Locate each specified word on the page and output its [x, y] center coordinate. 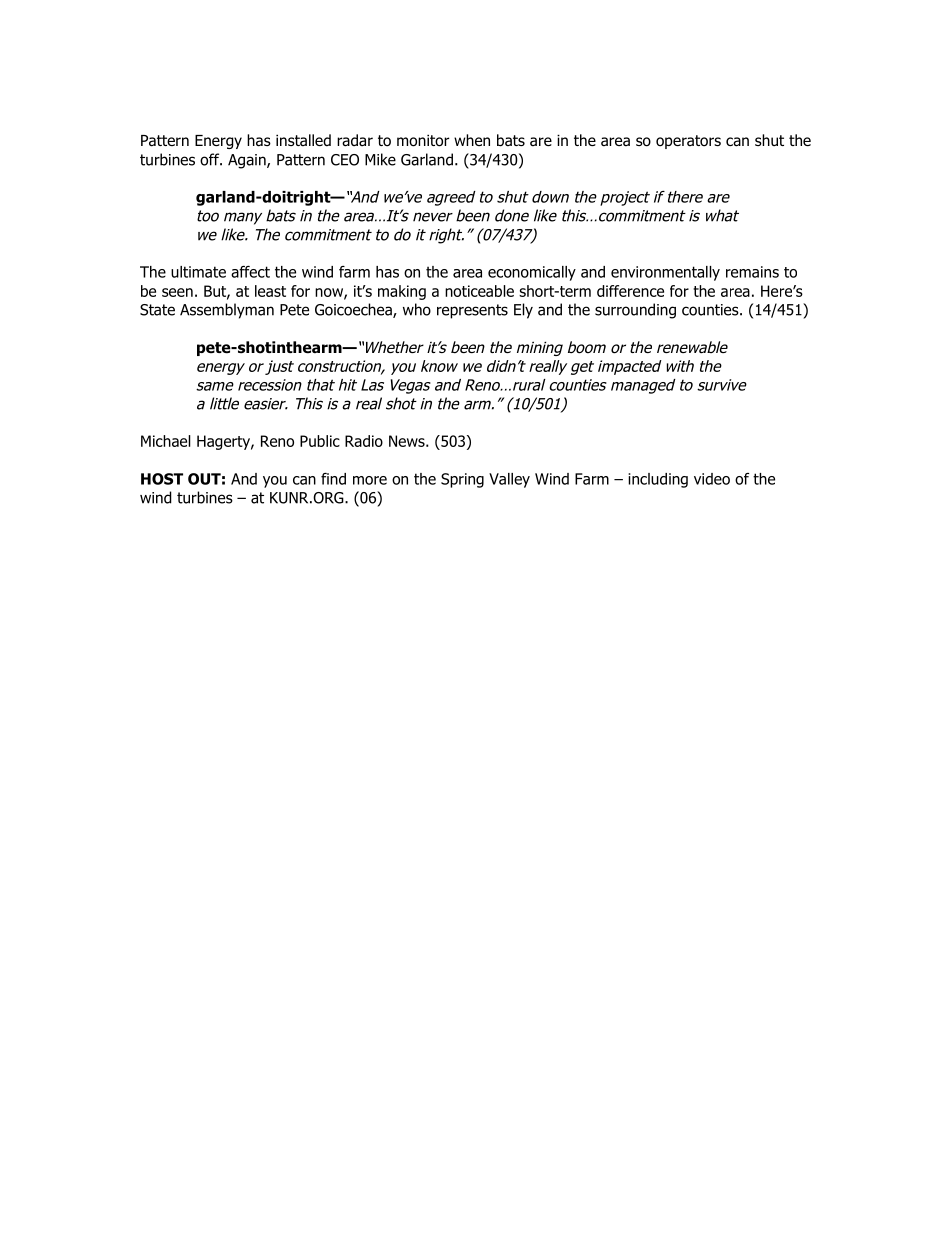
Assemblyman [227, 311]
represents [472, 311]
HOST [162, 479]
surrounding [635, 311]
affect [250, 272]
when [472, 140]
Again [248, 161]
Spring [462, 480]
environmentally [665, 273]
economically [532, 273]
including [658, 480]
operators [688, 142]
